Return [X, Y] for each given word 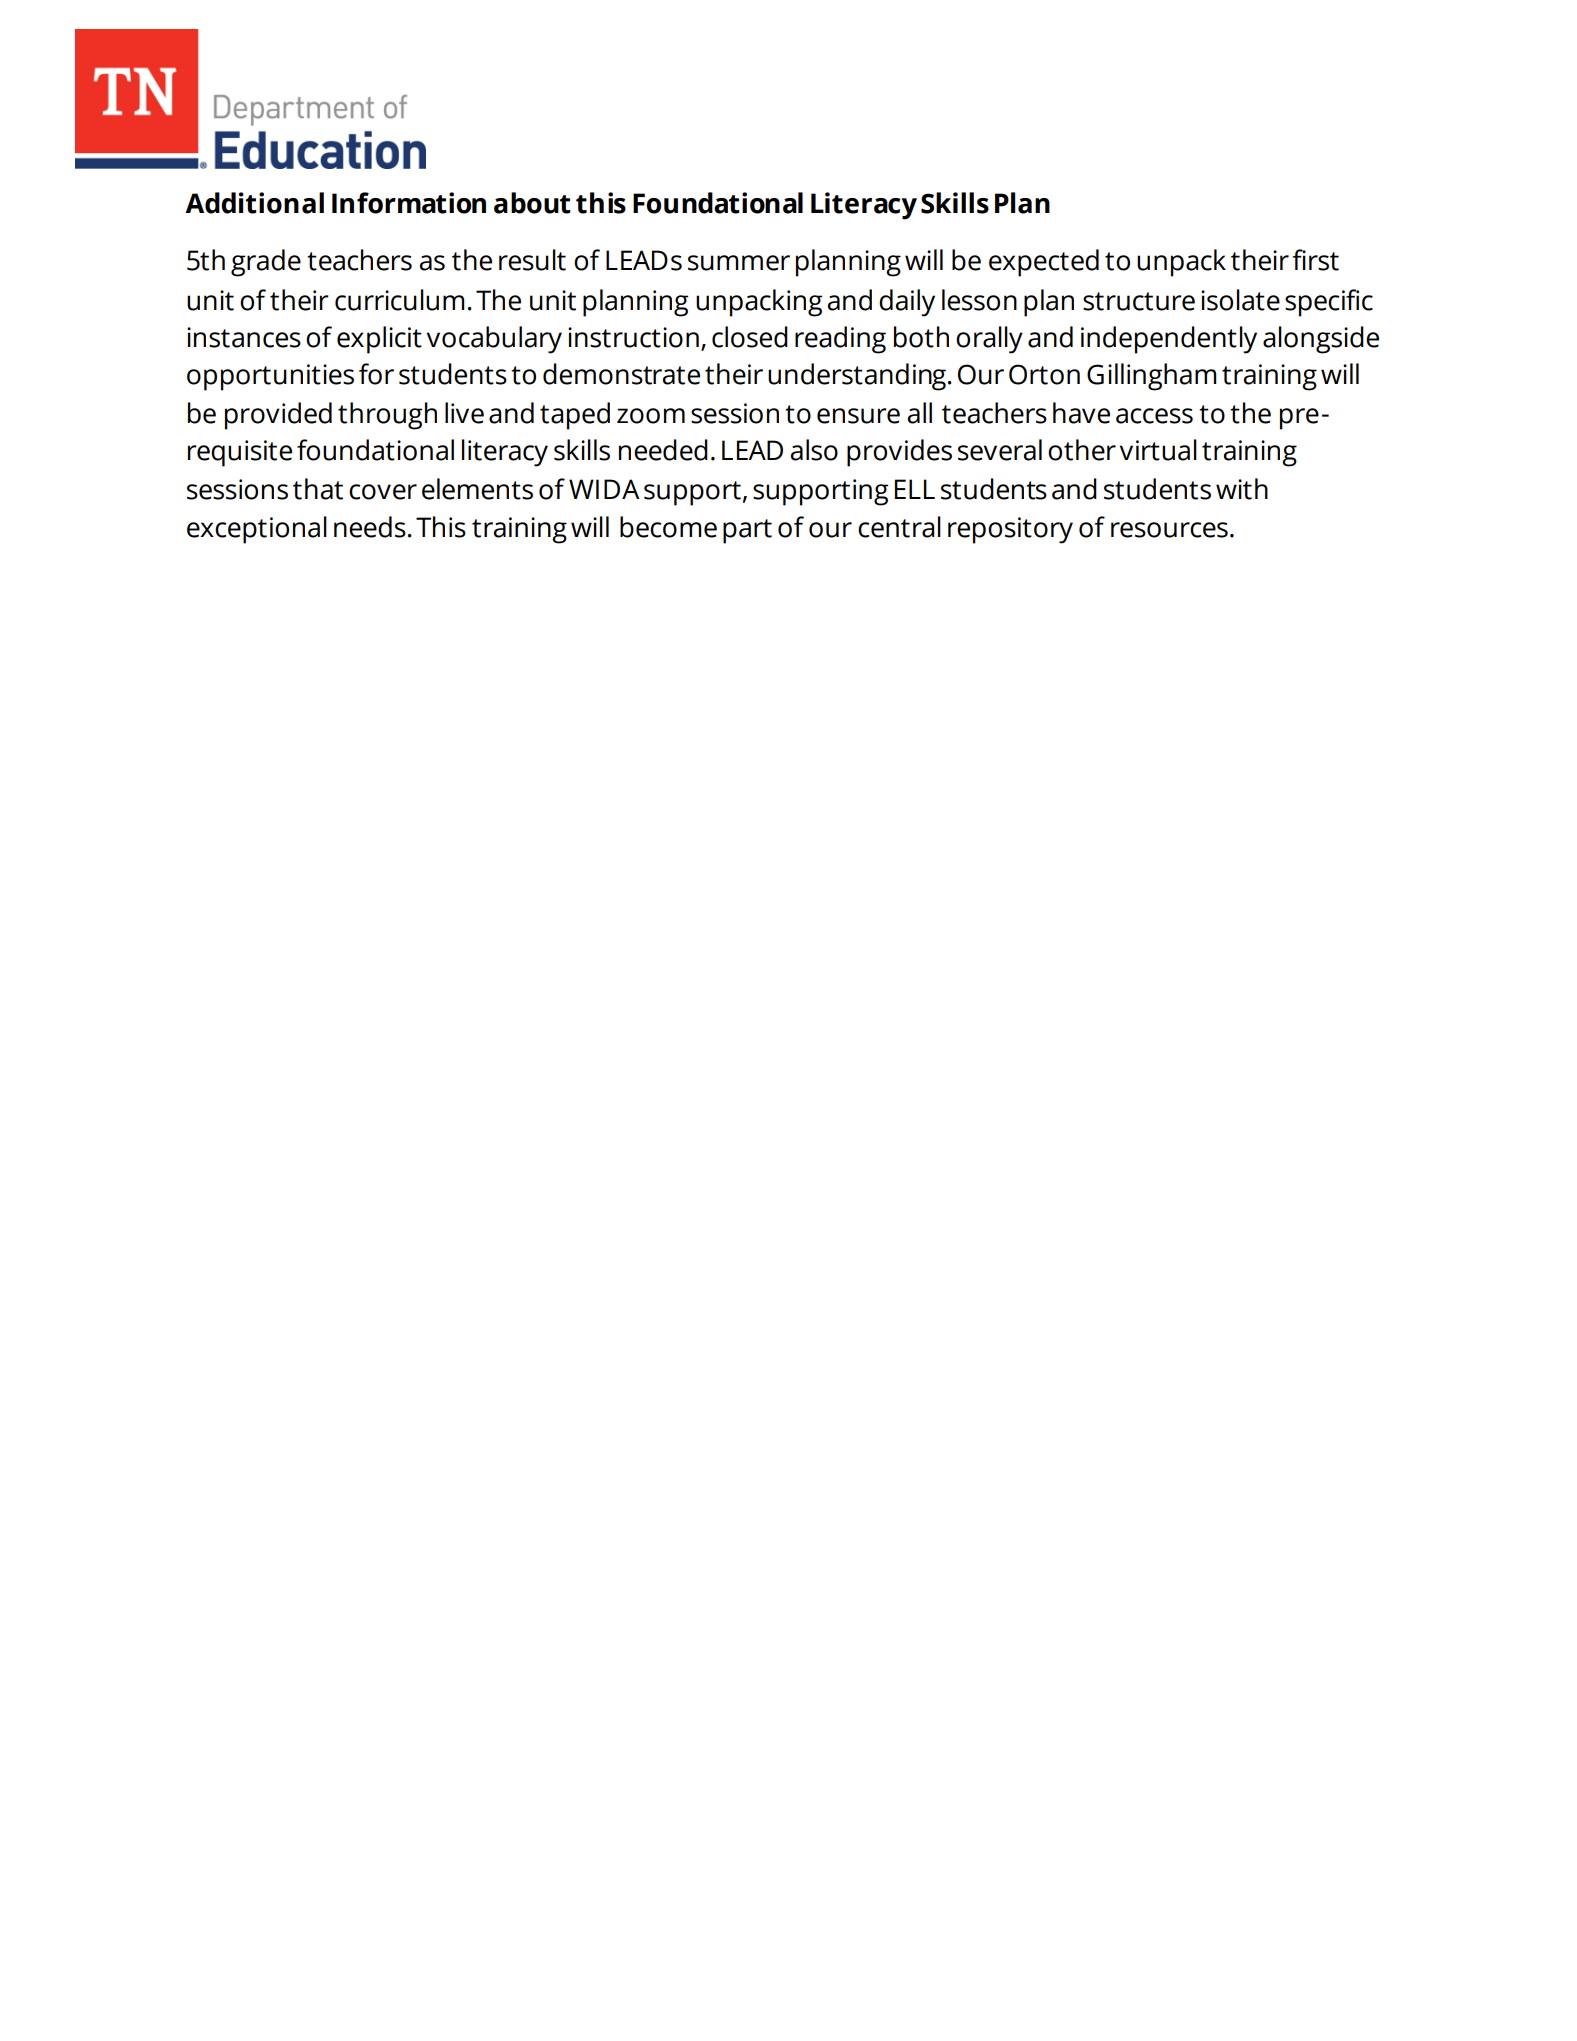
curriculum [400, 300]
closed [750, 337]
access [1154, 416]
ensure [858, 416]
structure [1139, 301]
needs [370, 527]
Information [409, 203]
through [387, 416]
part [747, 531]
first [1315, 260]
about [532, 203]
